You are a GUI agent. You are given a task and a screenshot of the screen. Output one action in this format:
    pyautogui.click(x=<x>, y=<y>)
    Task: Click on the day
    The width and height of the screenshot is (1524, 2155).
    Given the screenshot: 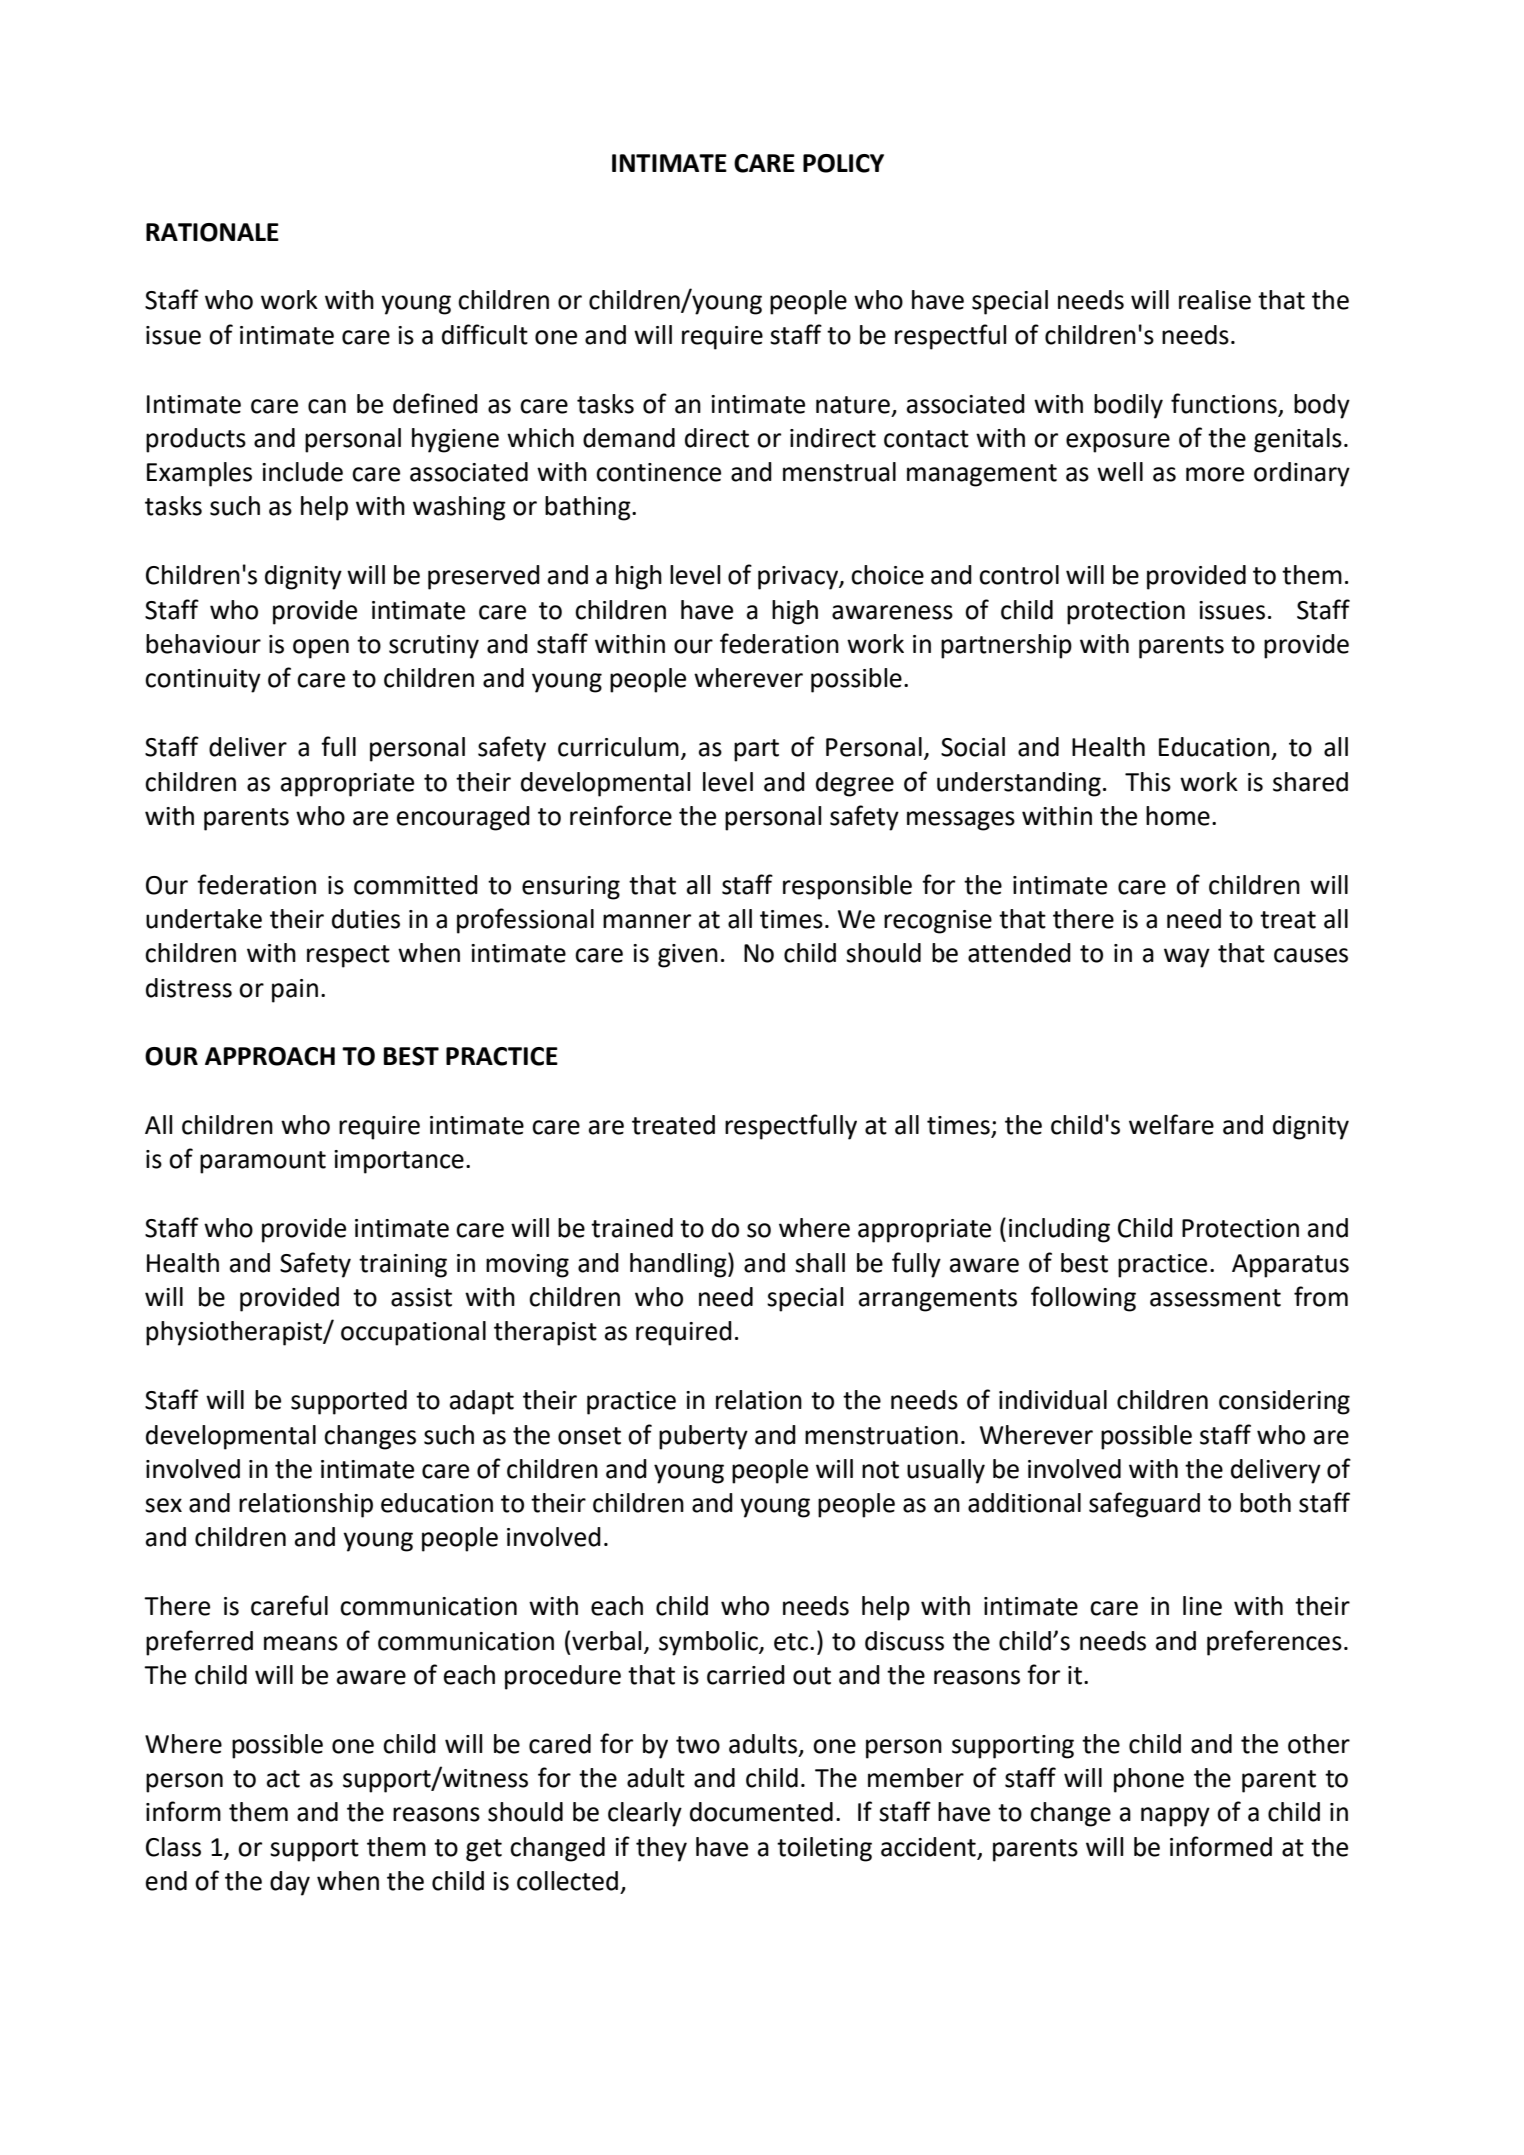 What is the action you would take?
    pyautogui.click(x=290, y=1883)
